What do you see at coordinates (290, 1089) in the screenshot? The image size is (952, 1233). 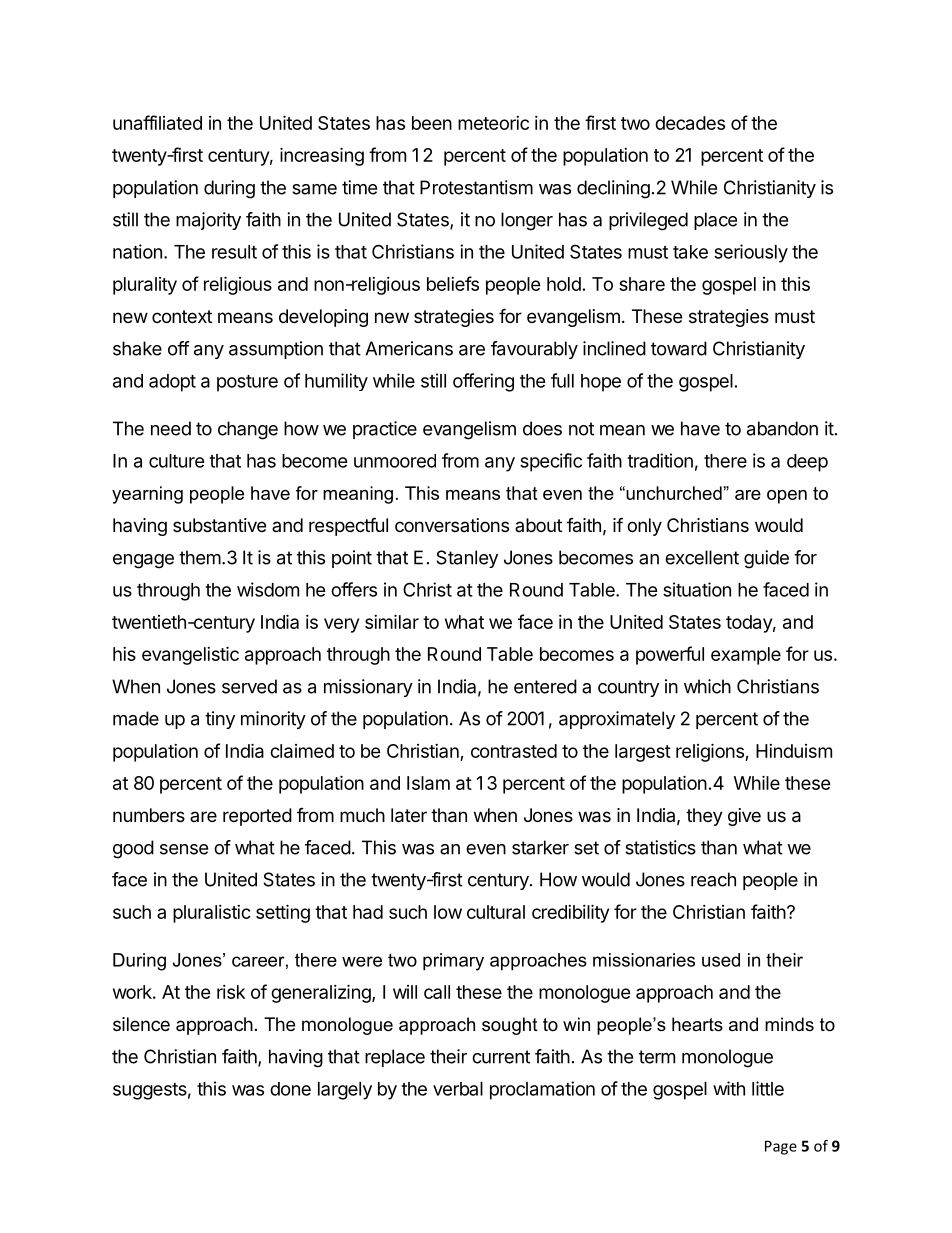 I see `done` at bounding box center [290, 1089].
